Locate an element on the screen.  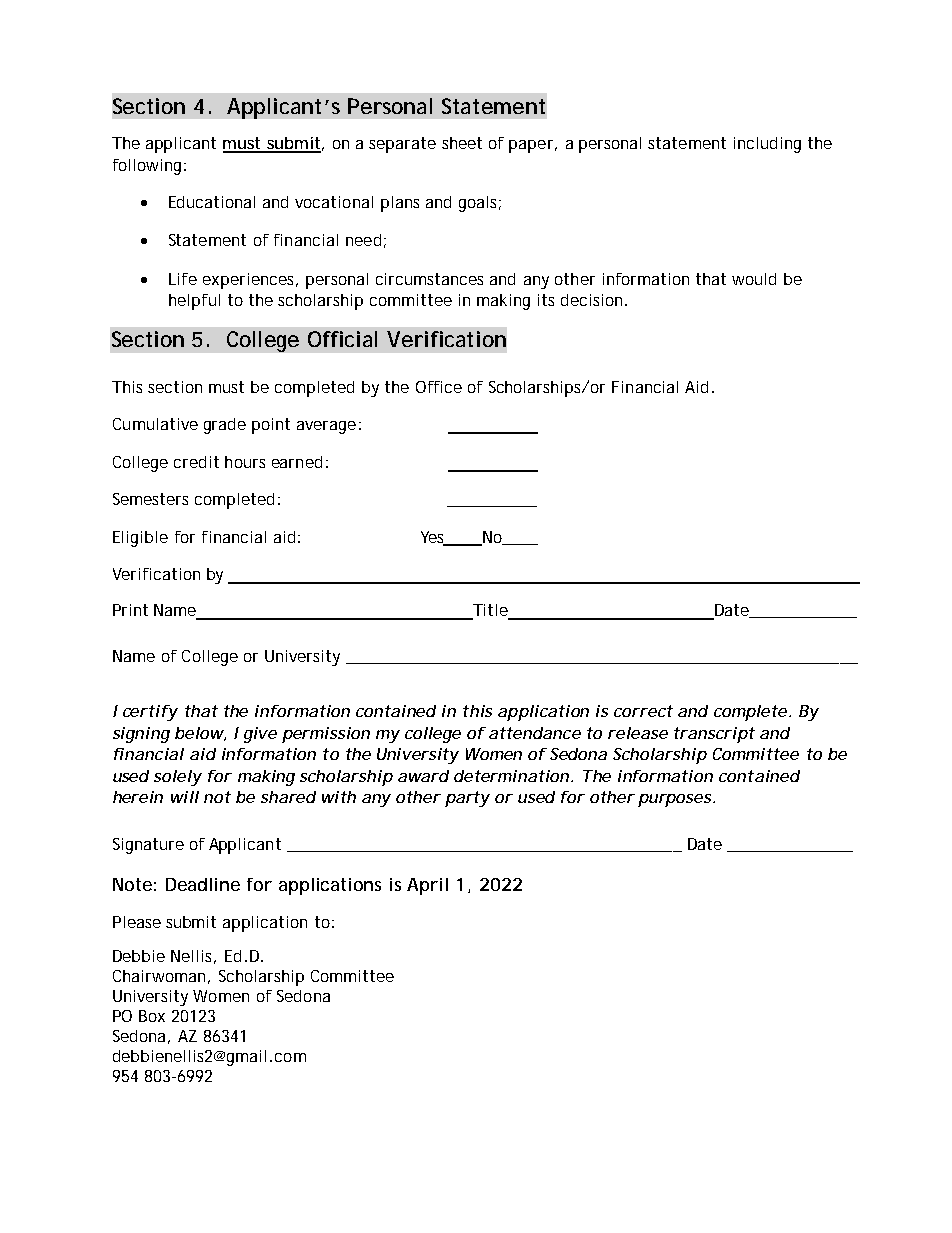
sheet is located at coordinates (462, 143).
